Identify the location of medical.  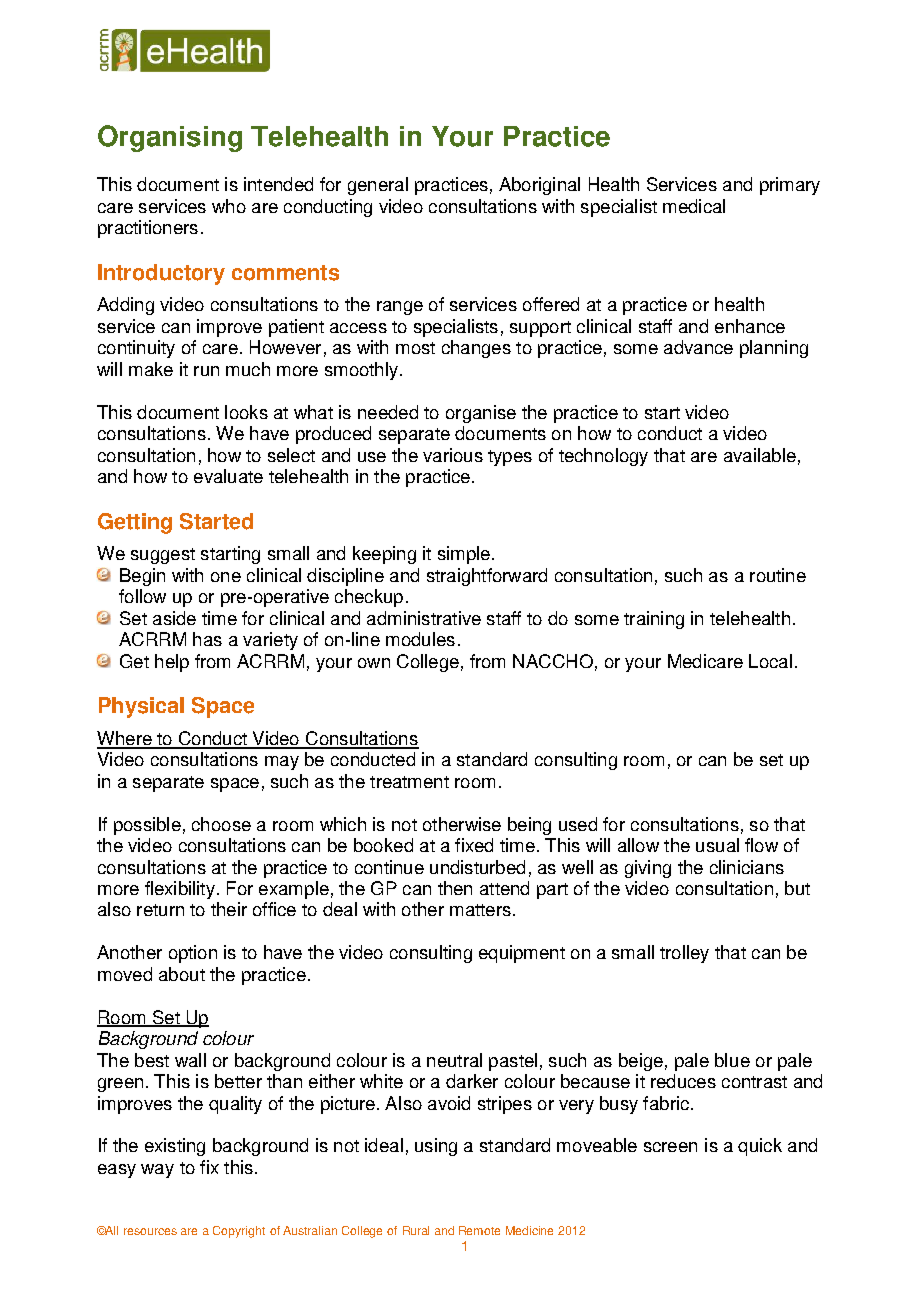
(694, 206).
